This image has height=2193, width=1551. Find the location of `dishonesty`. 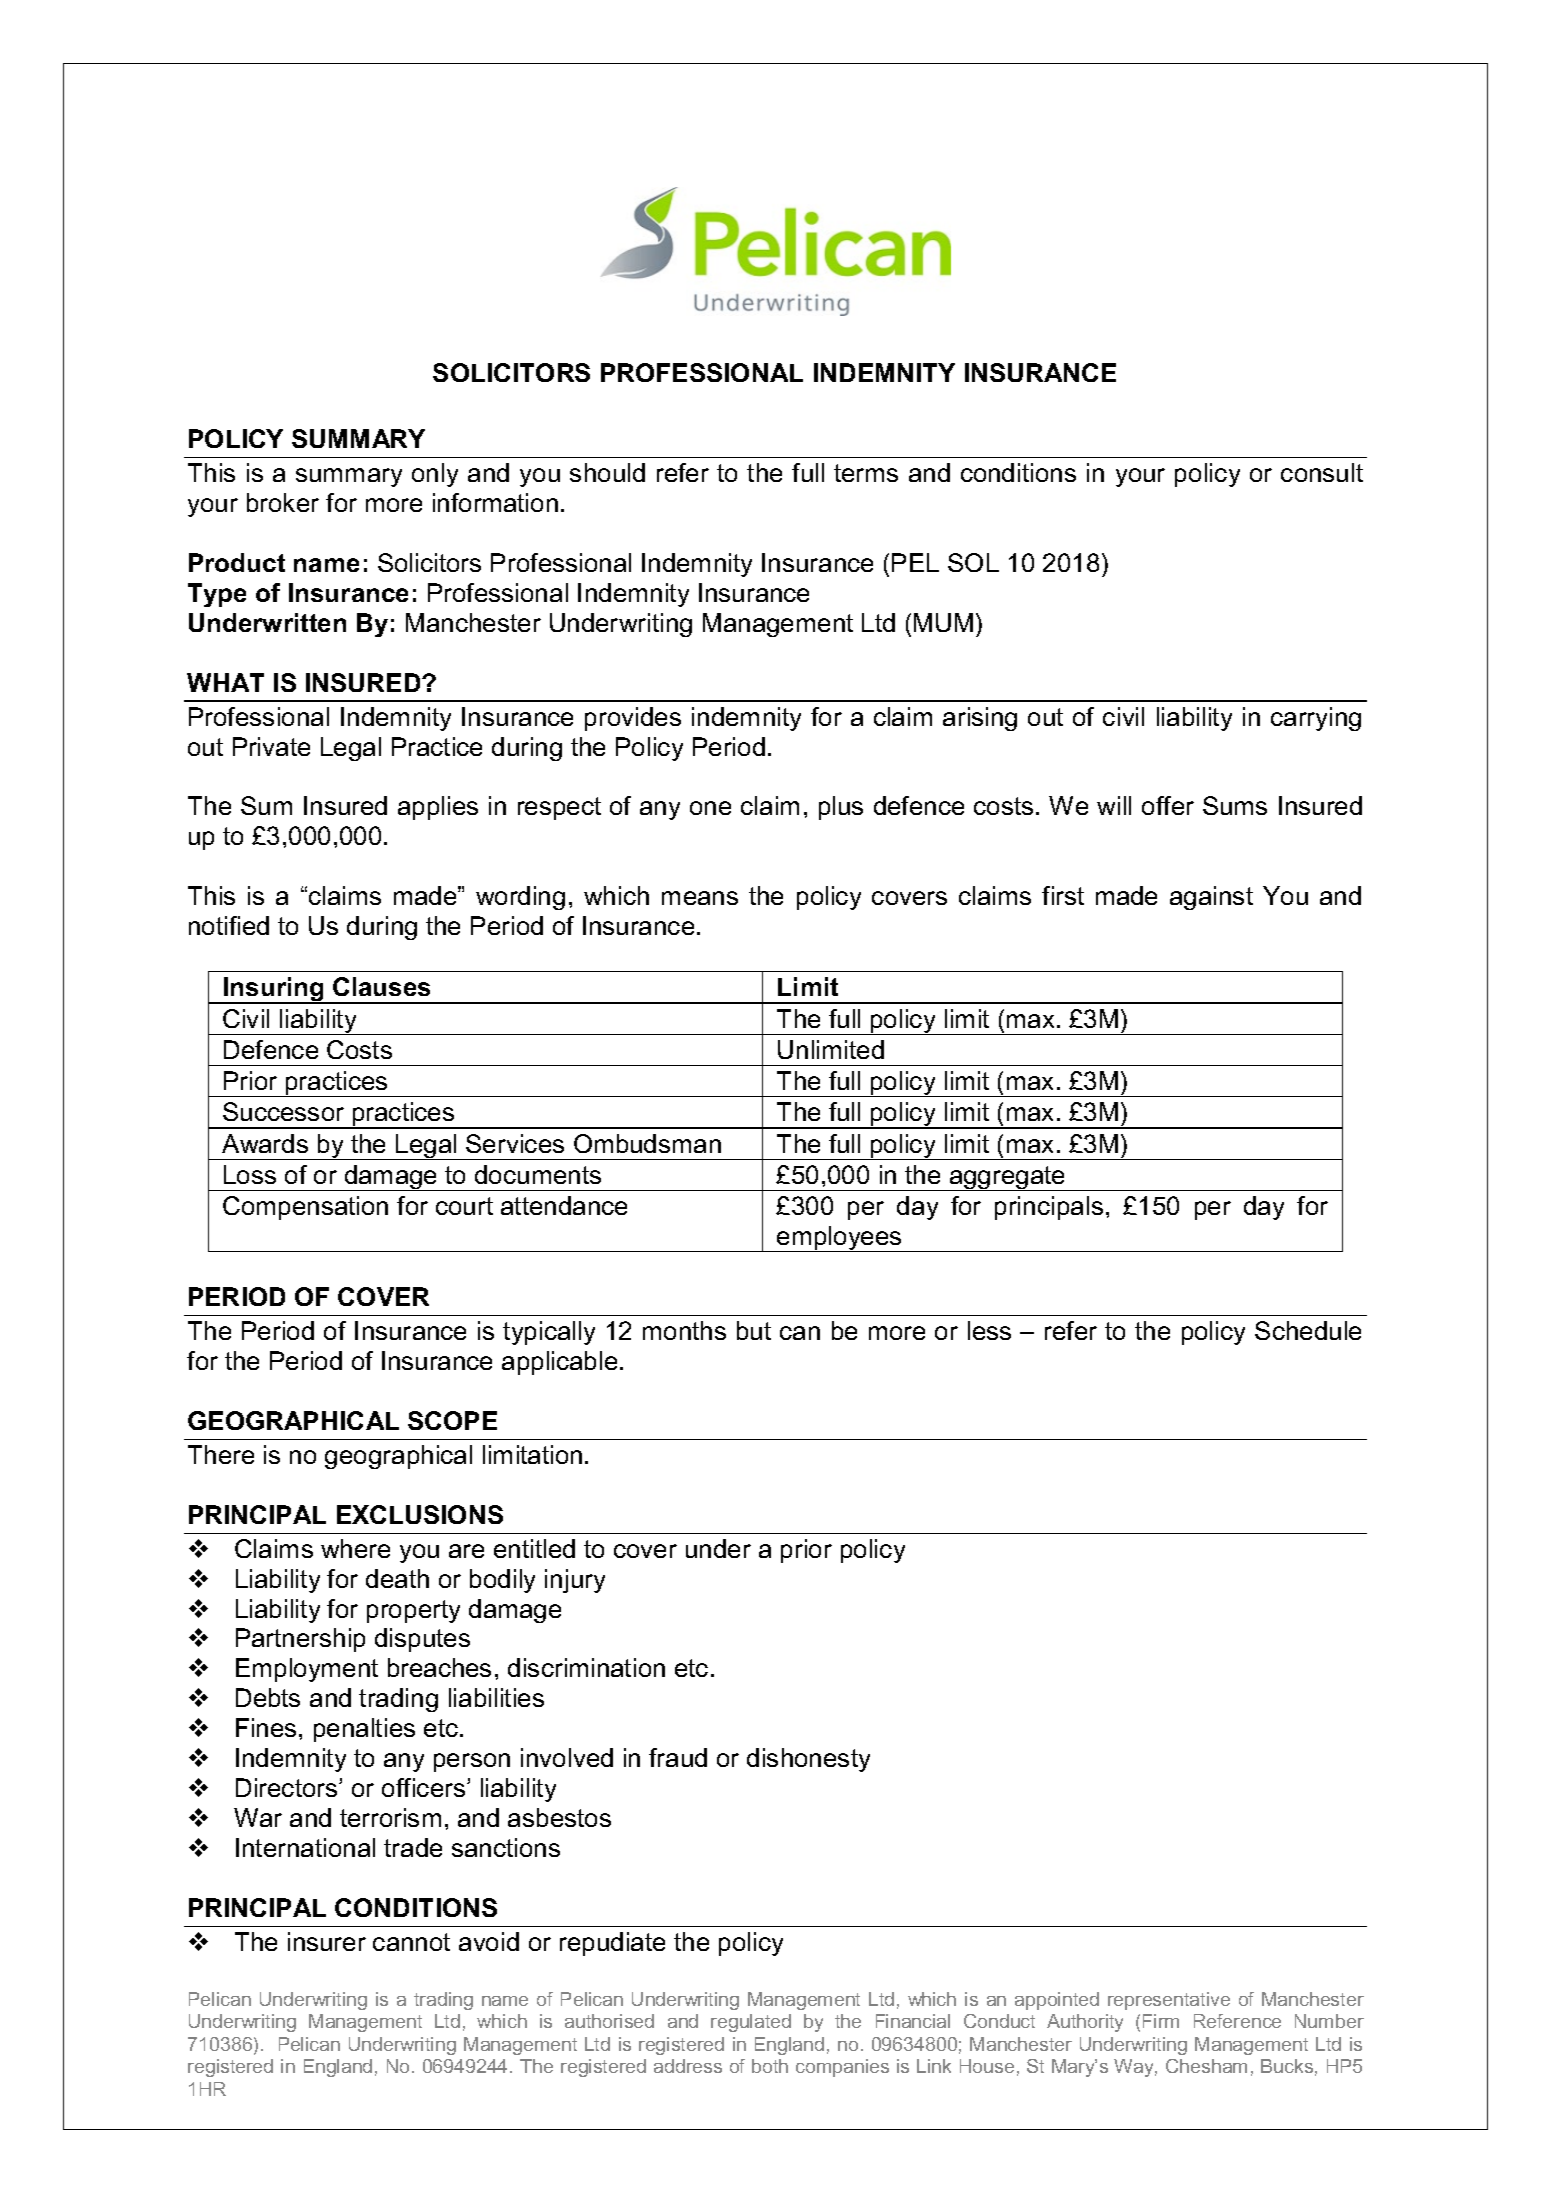

dishonesty is located at coordinates (808, 1760).
